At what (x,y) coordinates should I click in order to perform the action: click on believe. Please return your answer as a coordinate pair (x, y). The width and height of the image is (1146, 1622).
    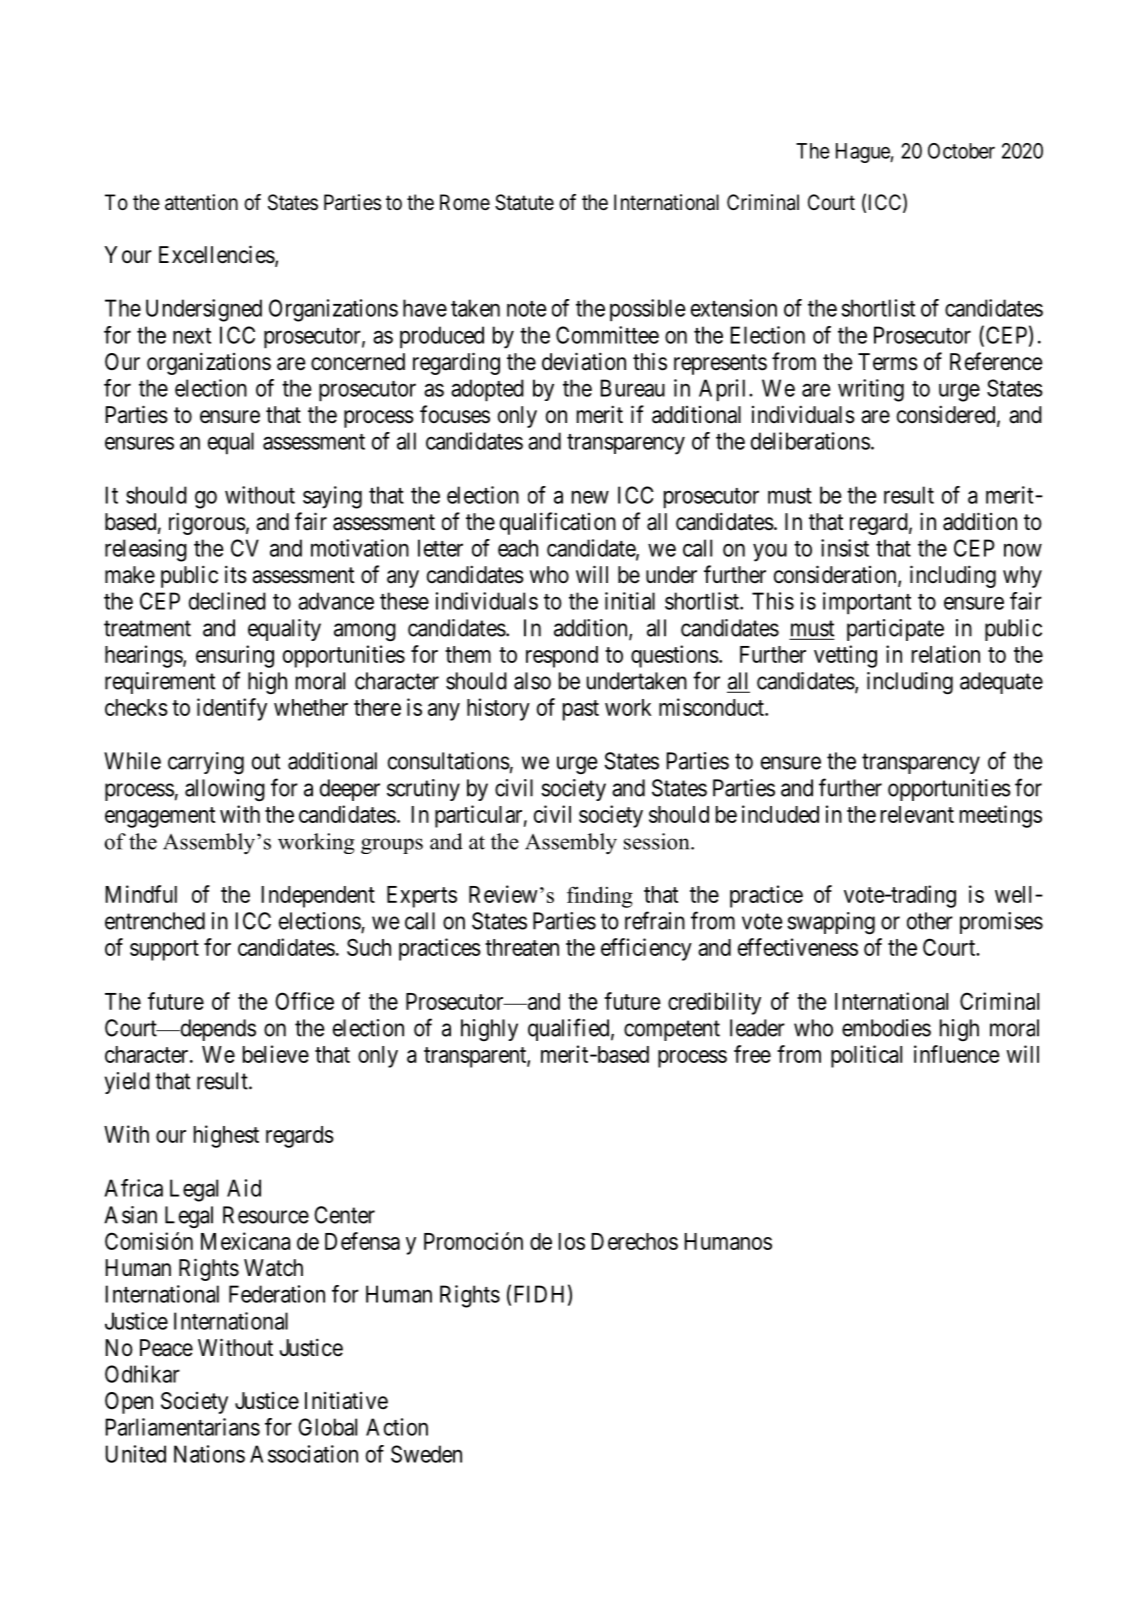
    Looking at the image, I should click on (276, 1054).
